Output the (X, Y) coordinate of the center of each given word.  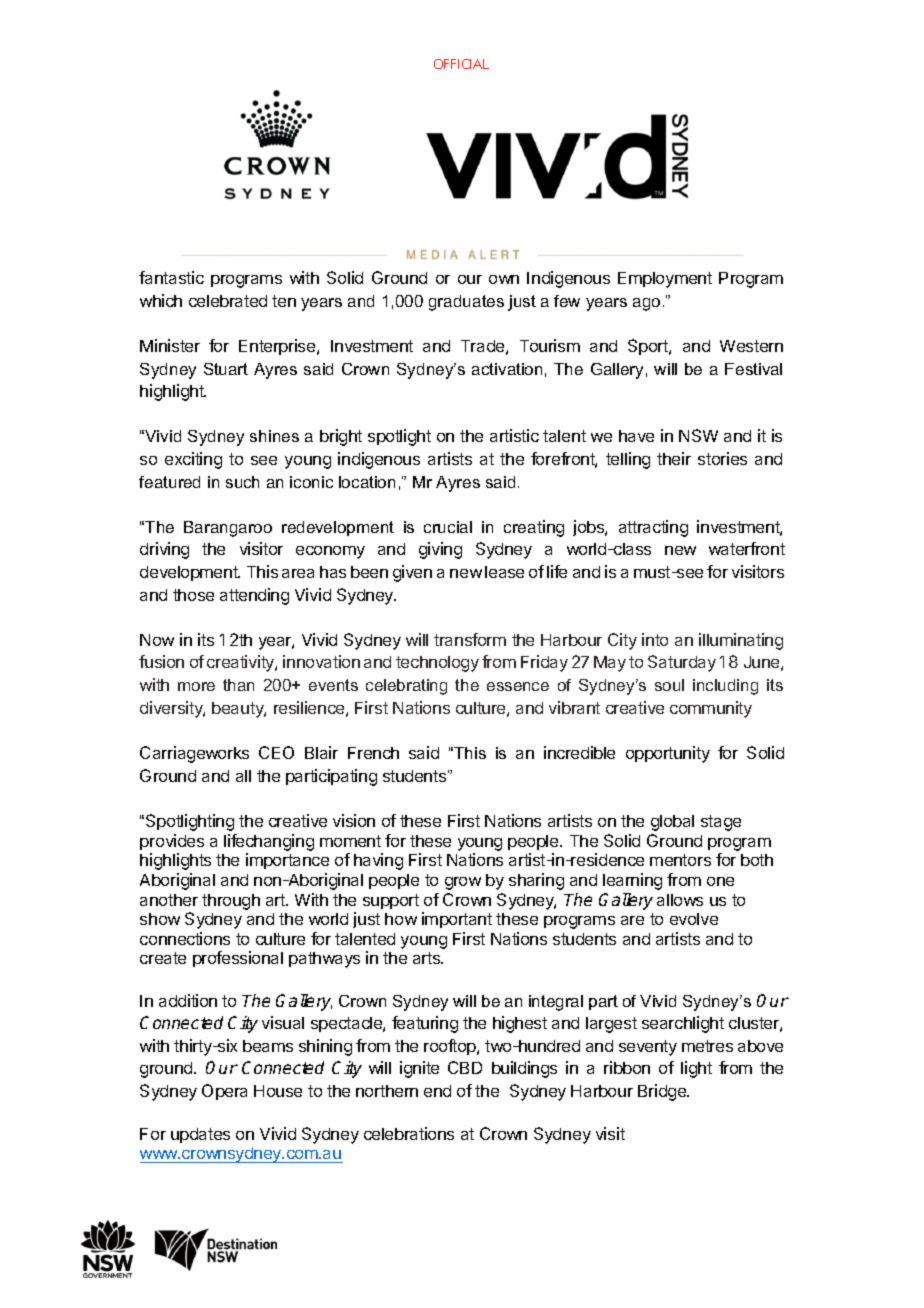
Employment (665, 280)
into (655, 639)
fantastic (171, 277)
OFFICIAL (461, 64)
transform (470, 639)
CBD (465, 1067)
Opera (224, 1092)
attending (254, 596)
